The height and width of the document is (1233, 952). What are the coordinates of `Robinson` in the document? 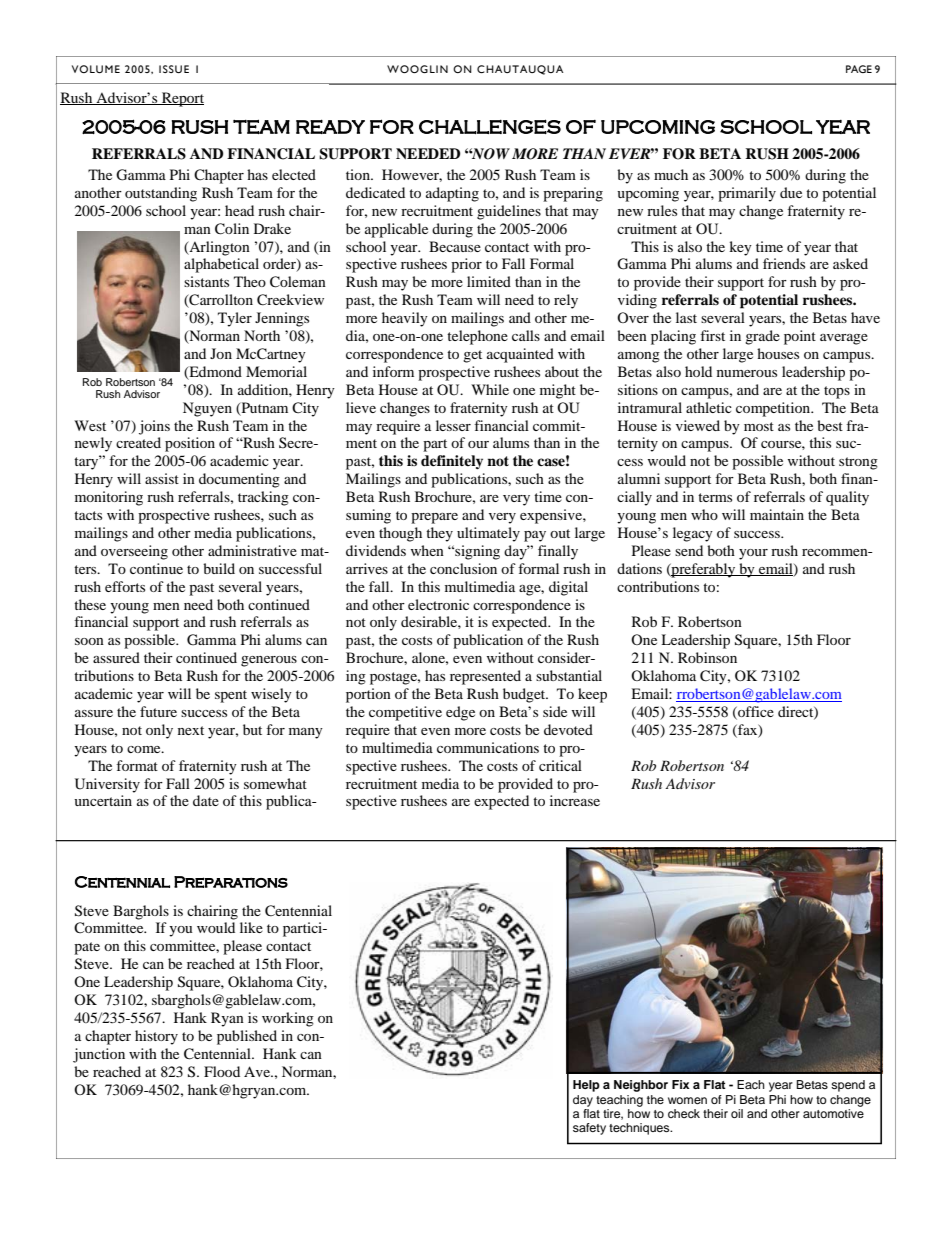 It's located at (707, 657).
